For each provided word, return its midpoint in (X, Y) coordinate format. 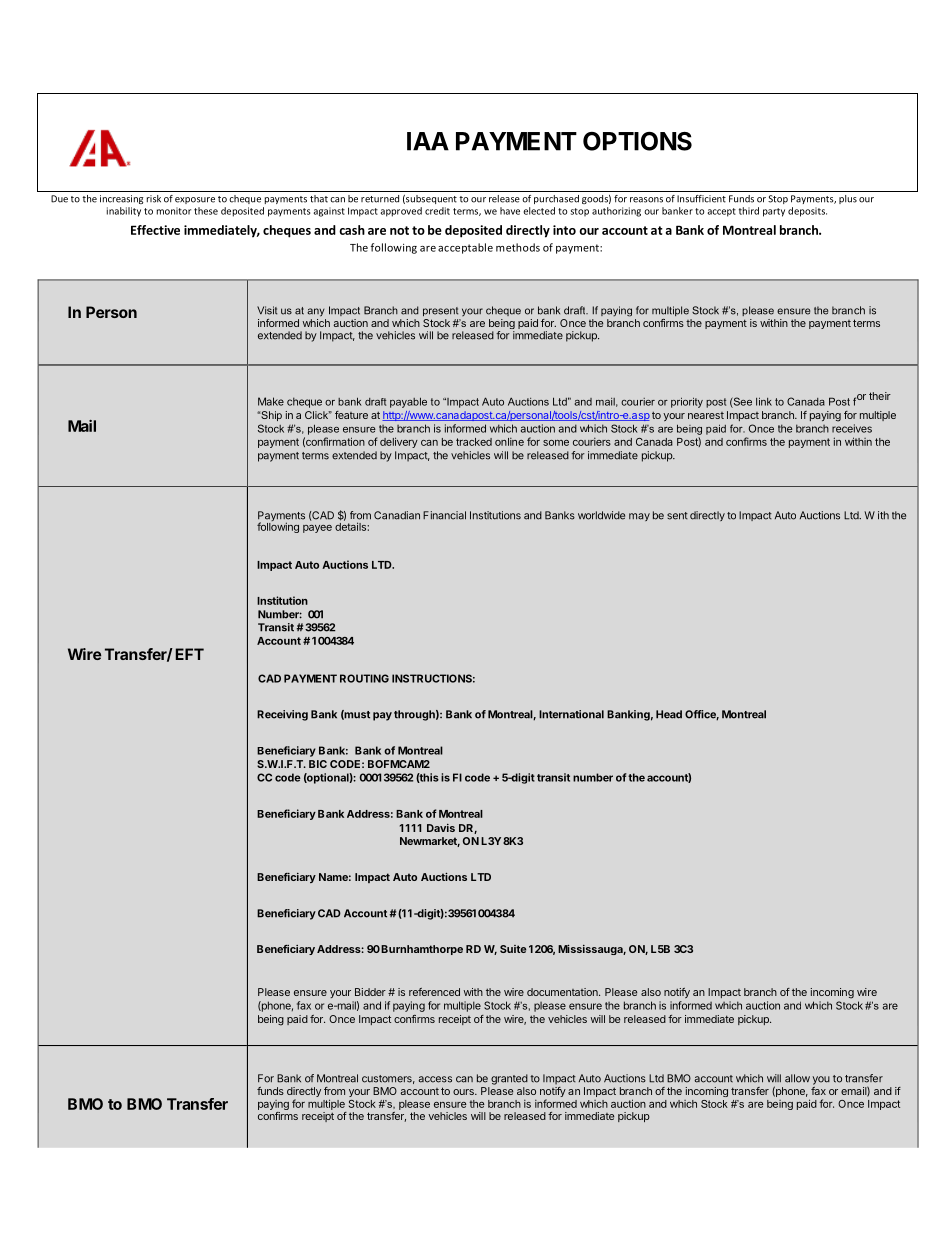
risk (154, 199)
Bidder (370, 992)
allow (797, 1078)
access (435, 1079)
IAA (428, 141)
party (774, 212)
